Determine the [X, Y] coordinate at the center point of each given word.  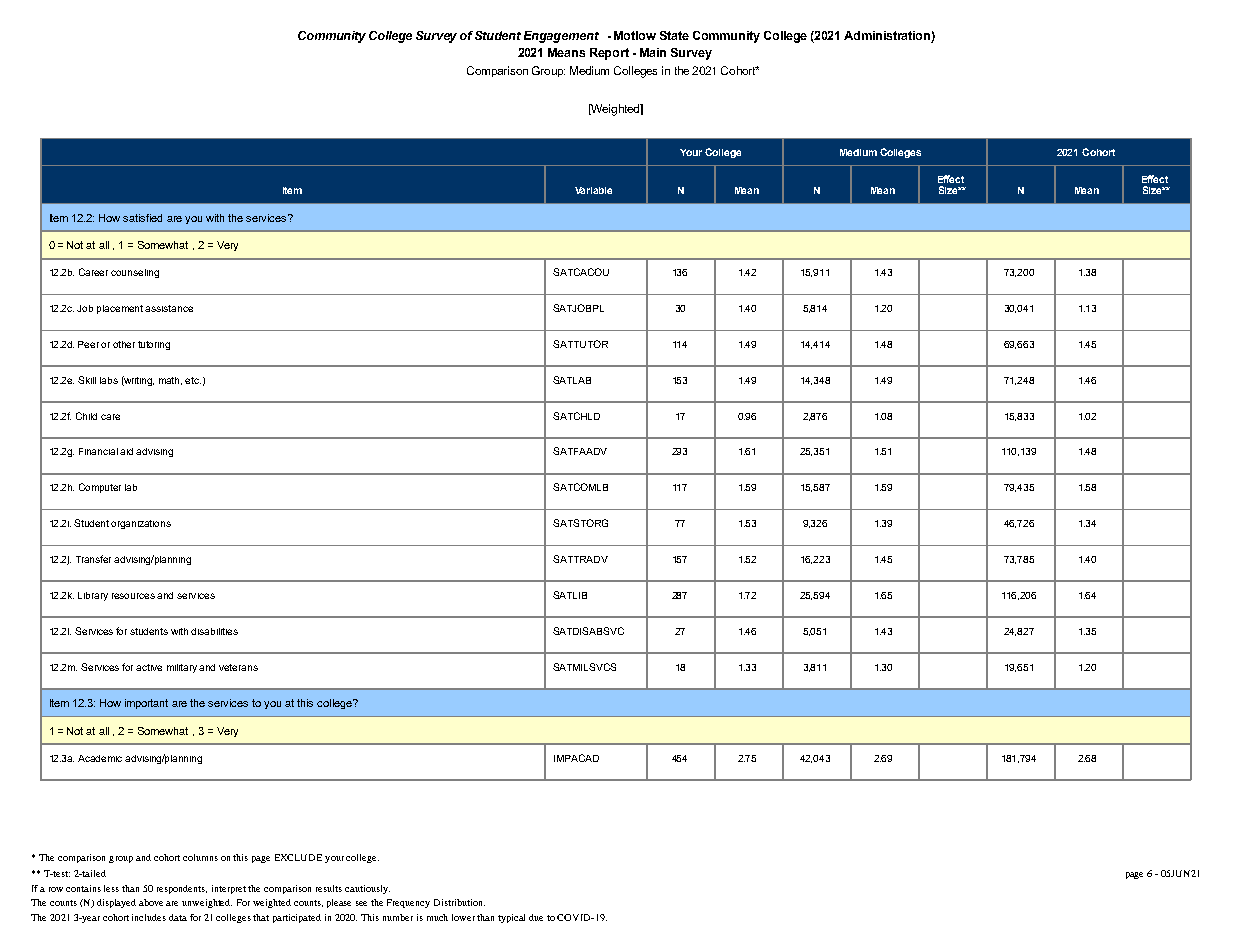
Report [609, 54]
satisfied [142, 218]
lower [465, 917]
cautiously [367, 889]
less [111, 888]
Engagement [561, 37]
